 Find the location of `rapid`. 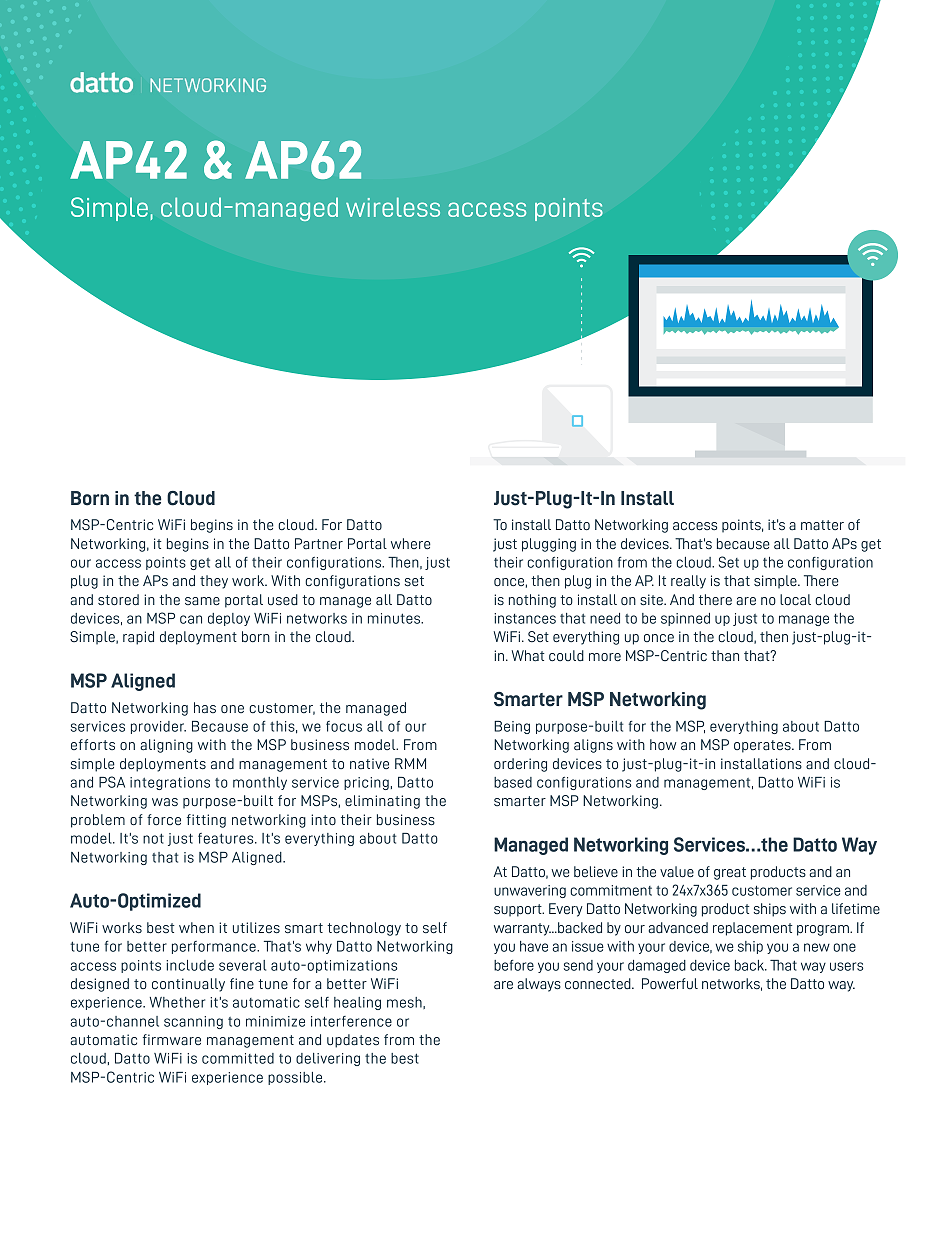

rapid is located at coordinates (138, 638).
